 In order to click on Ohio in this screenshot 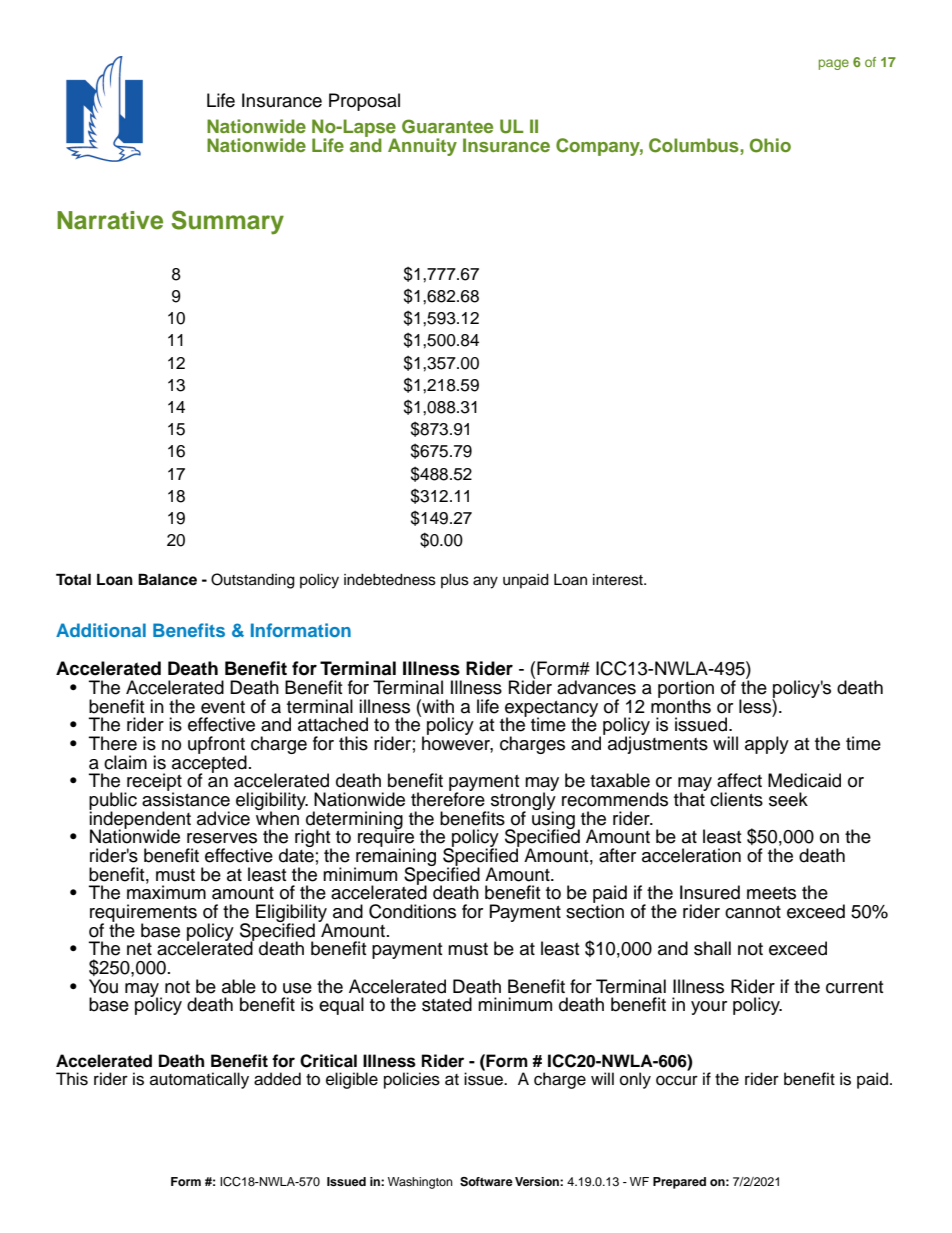, I will do `click(770, 145)`.
